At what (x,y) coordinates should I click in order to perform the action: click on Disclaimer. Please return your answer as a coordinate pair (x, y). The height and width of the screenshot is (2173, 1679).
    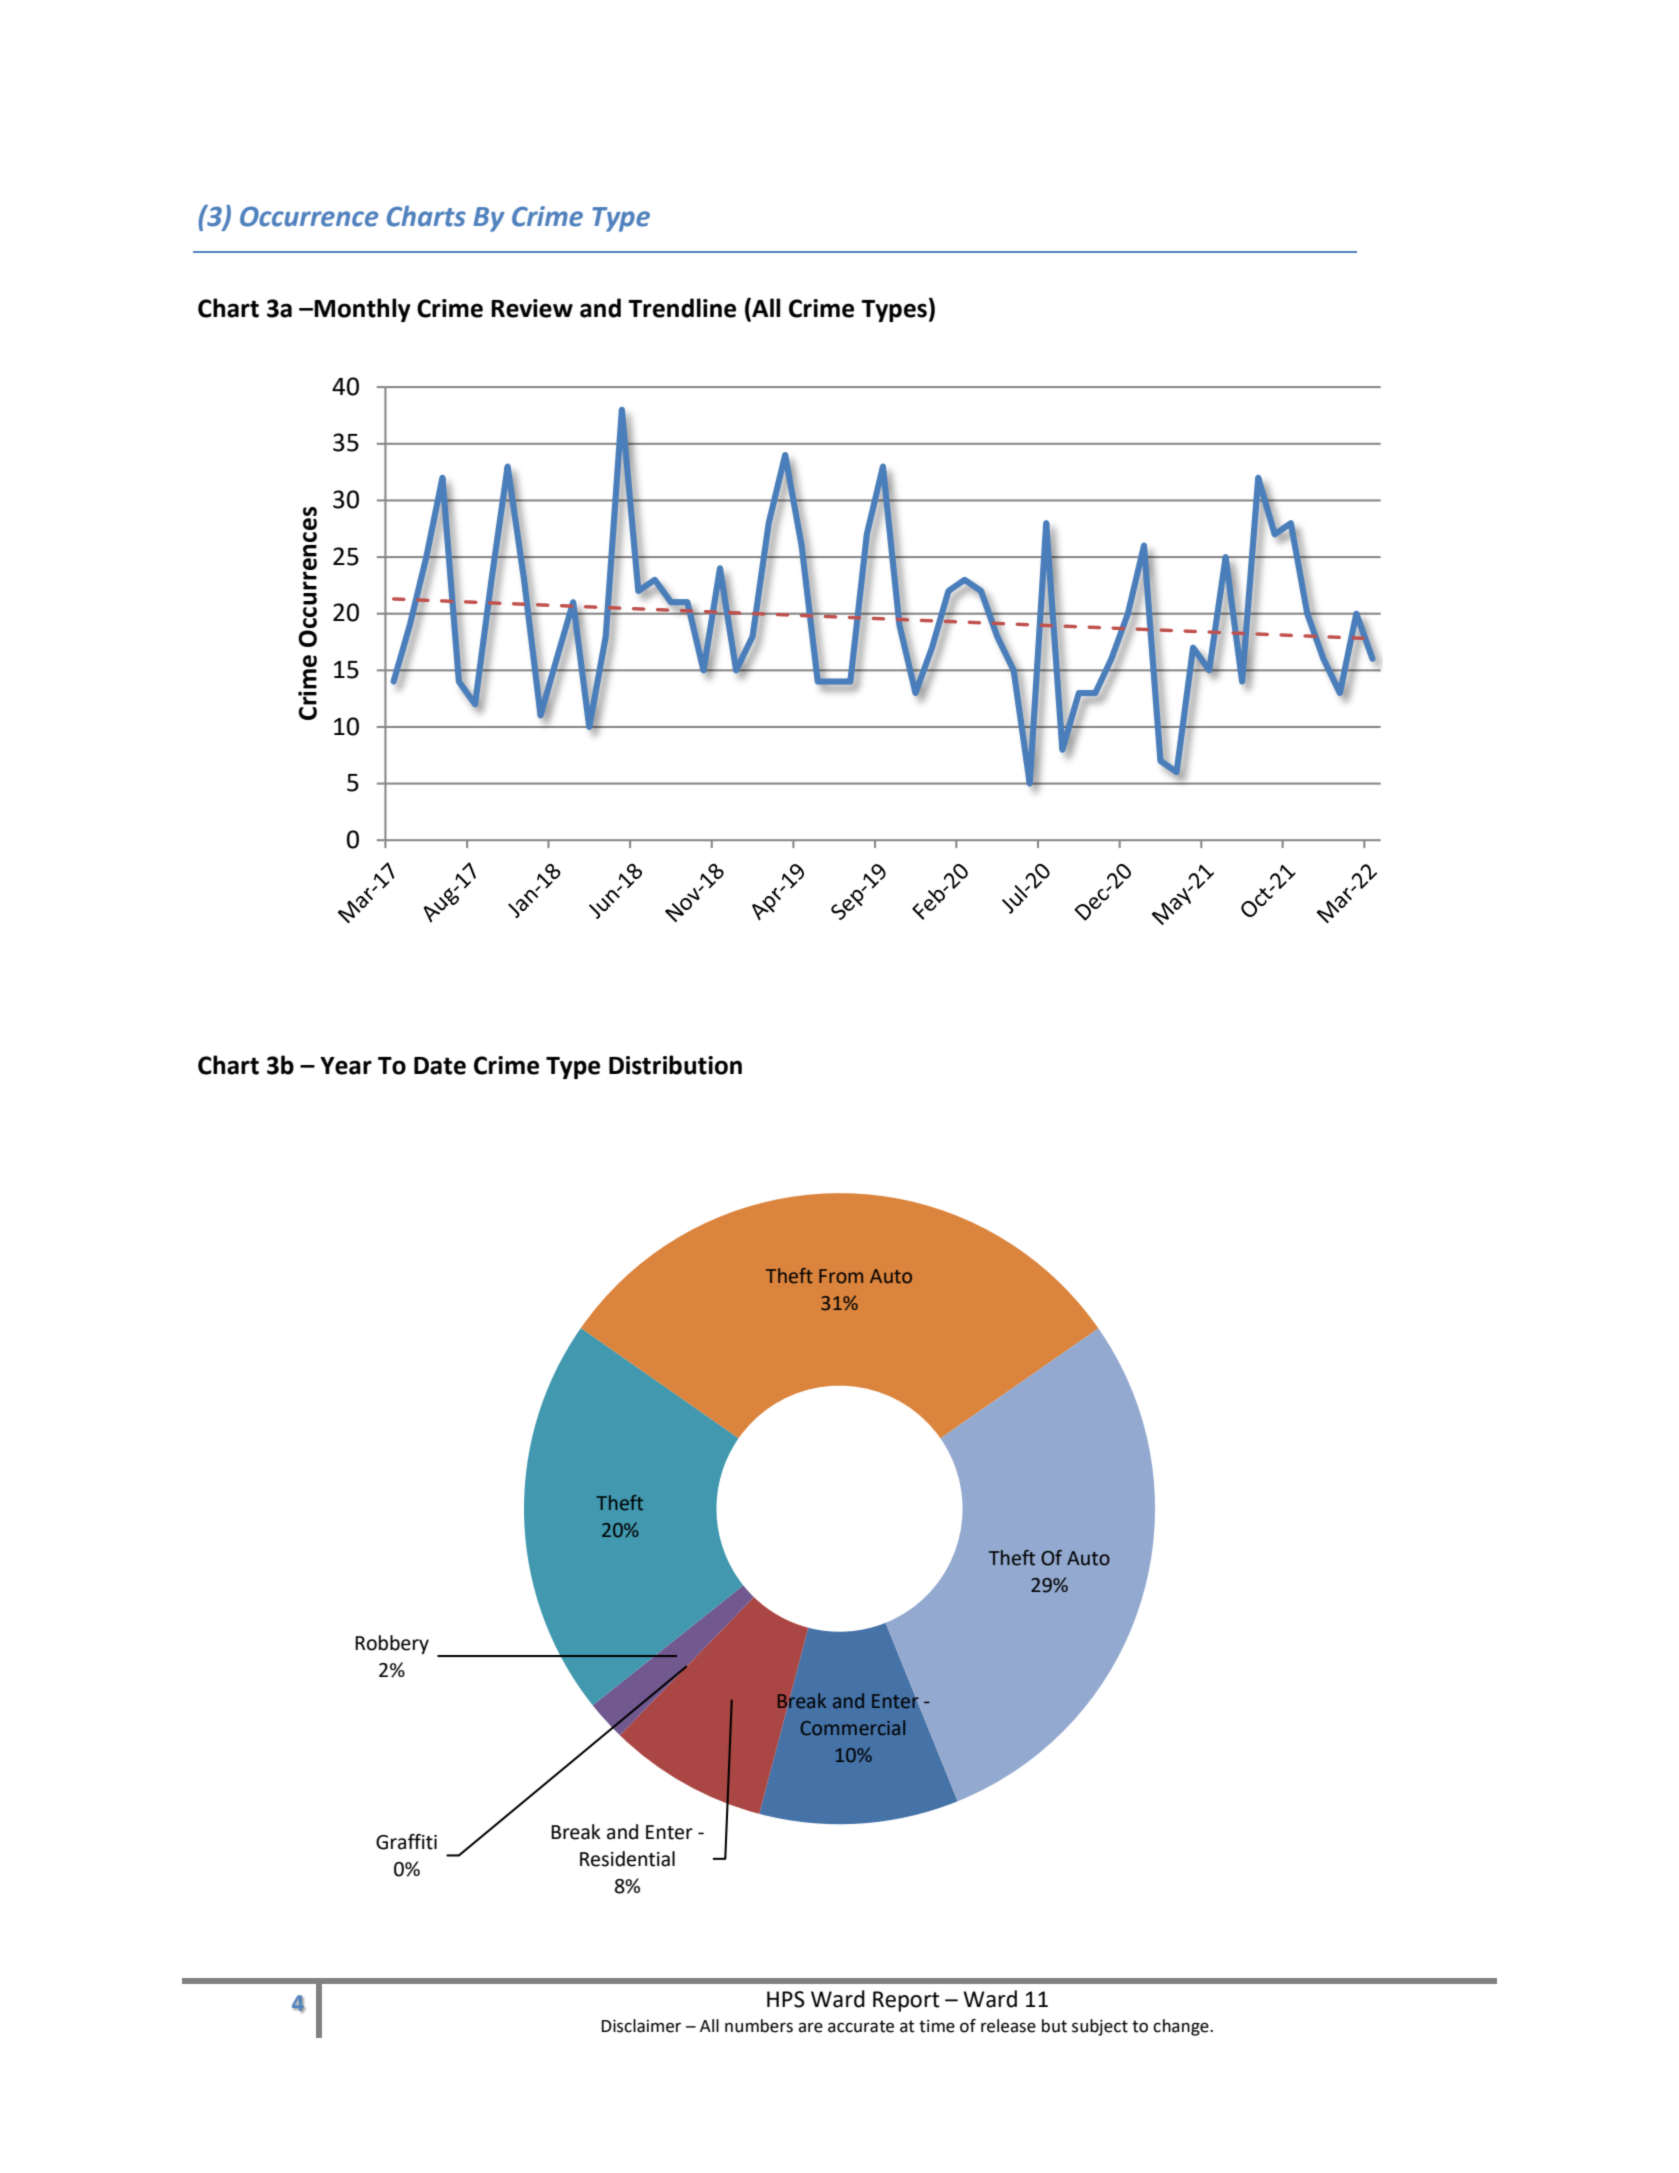
    Looking at the image, I should click on (641, 2026).
